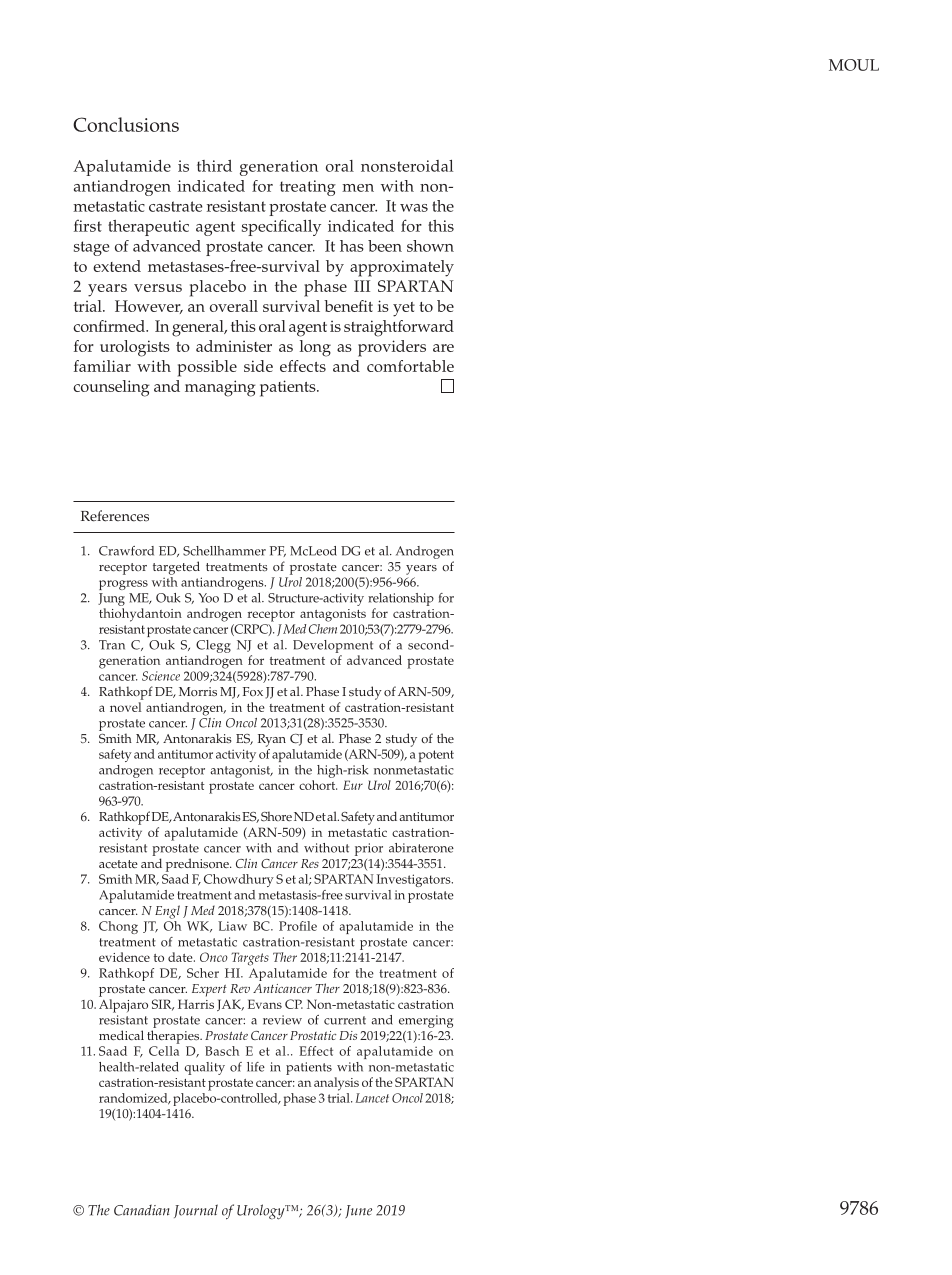 The height and width of the screenshot is (1275, 952). I want to click on relationship, so click(401, 599).
